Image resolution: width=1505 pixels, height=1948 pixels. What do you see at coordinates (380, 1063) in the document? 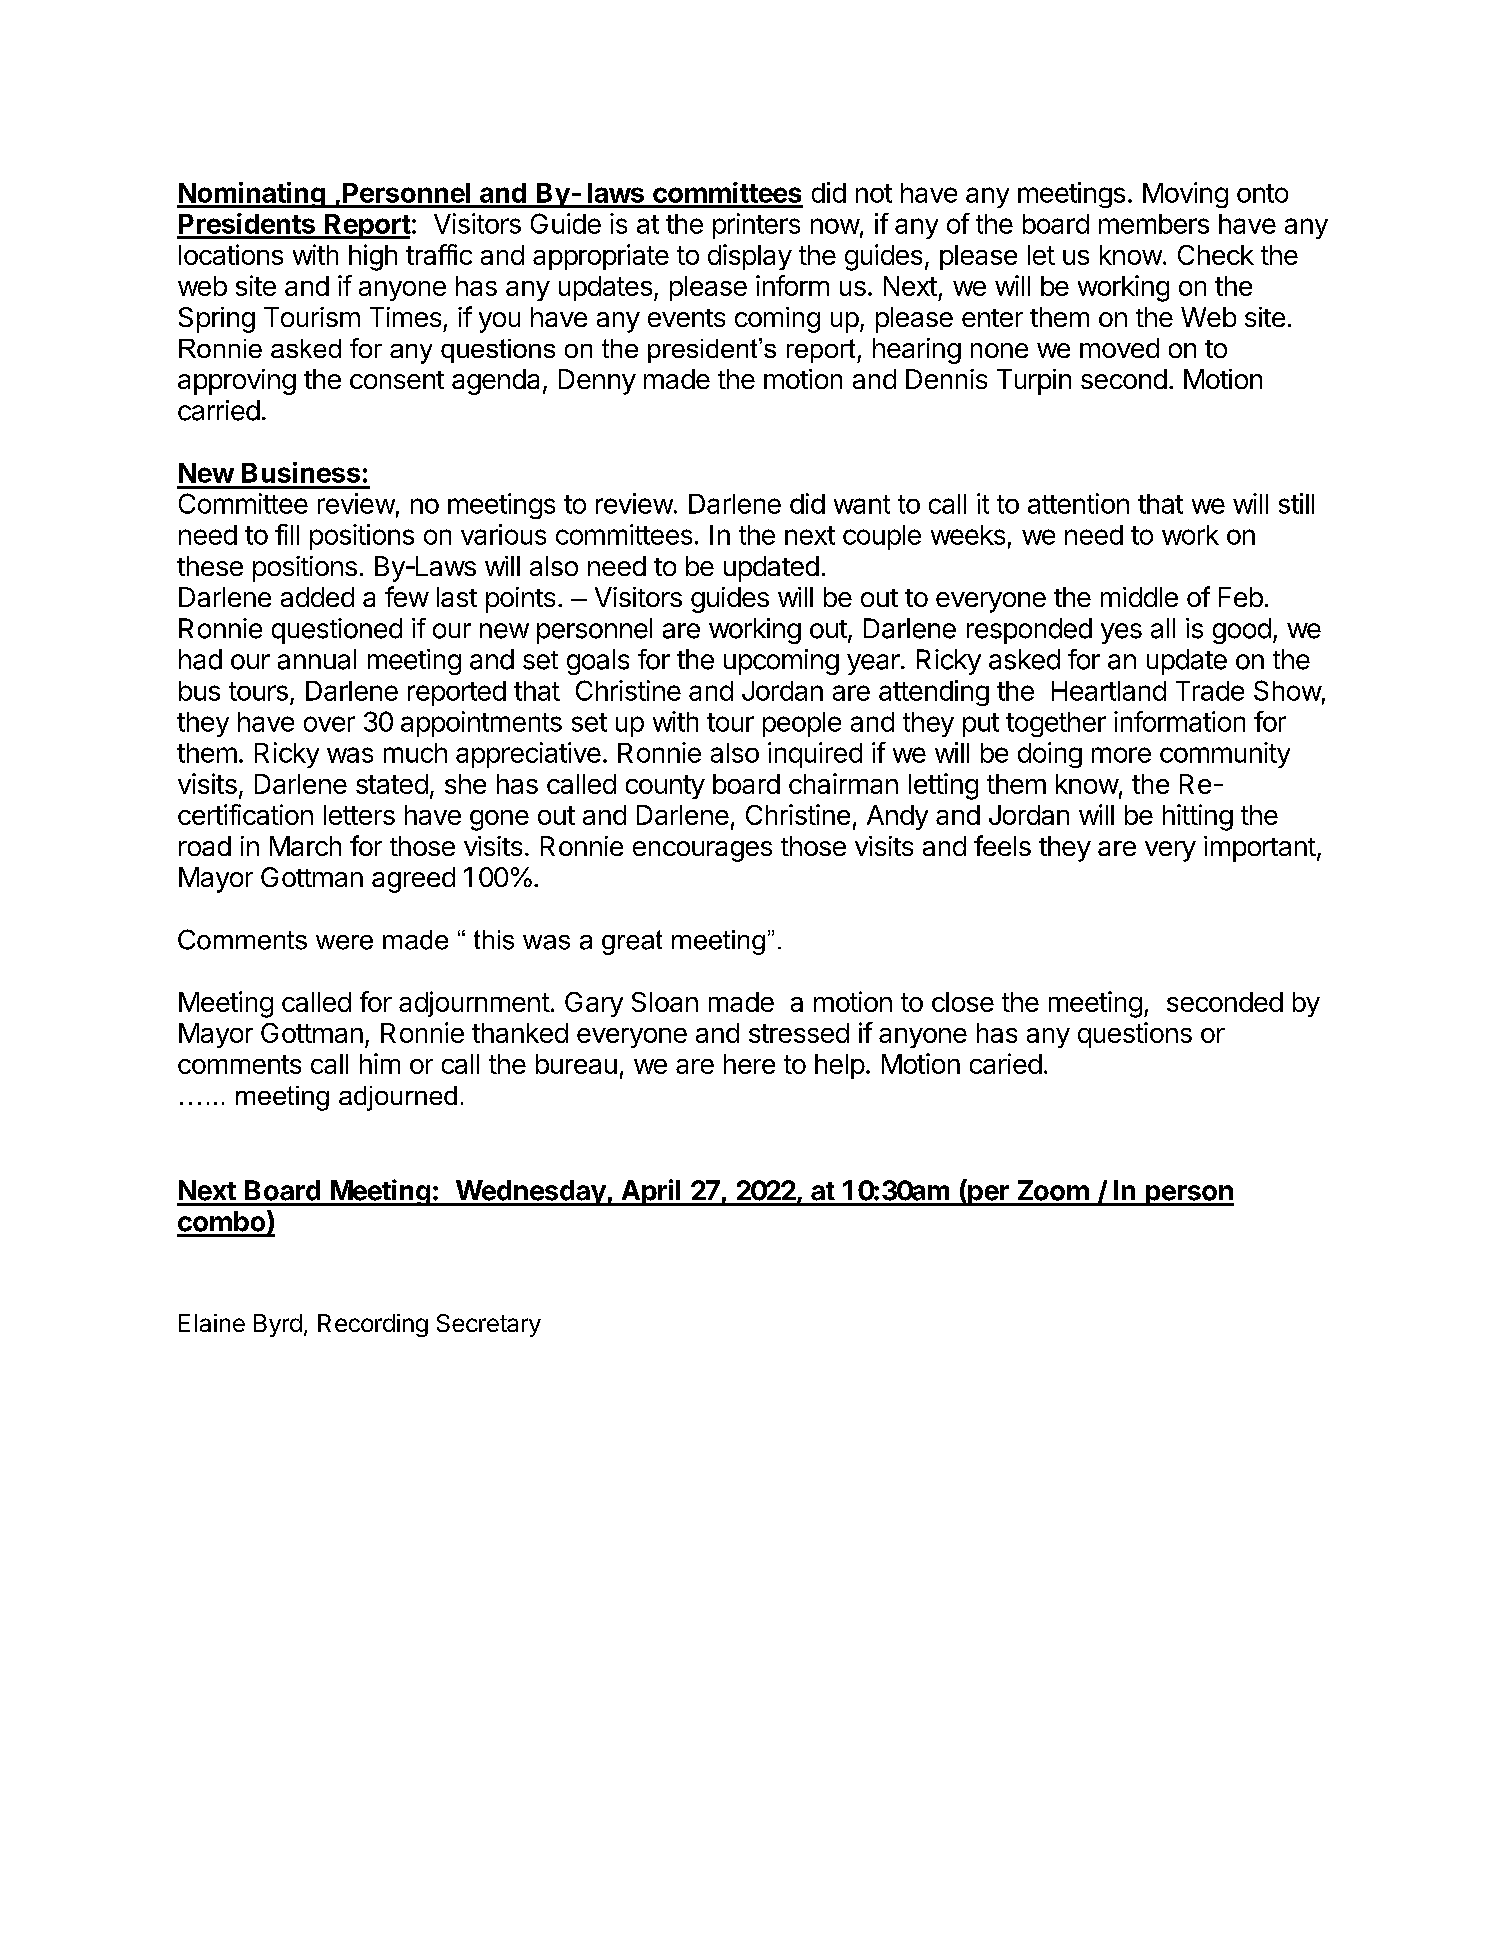
I see `him` at bounding box center [380, 1063].
